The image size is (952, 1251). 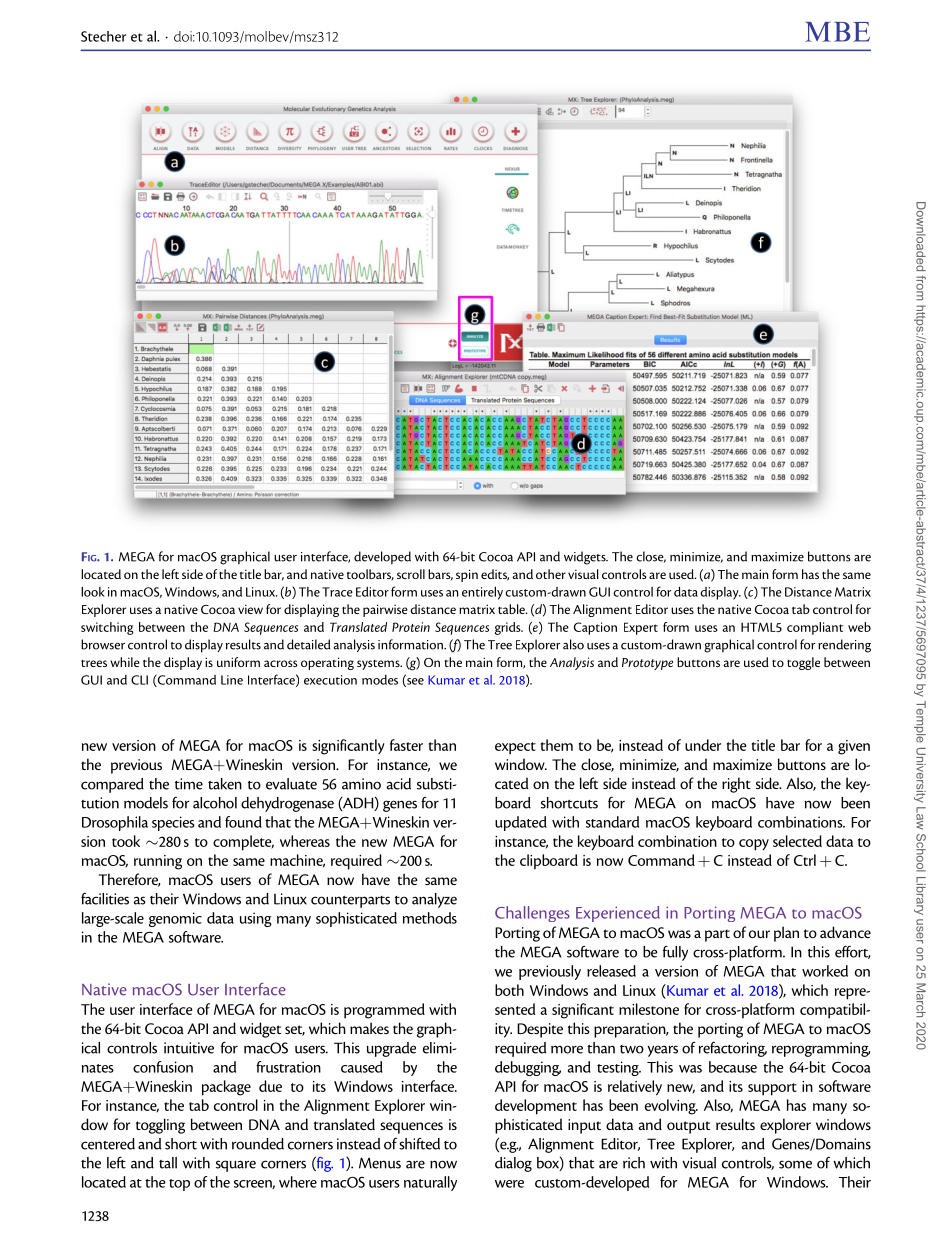 What do you see at coordinates (482, 593) in the screenshot?
I see `entirely` at bounding box center [482, 593].
